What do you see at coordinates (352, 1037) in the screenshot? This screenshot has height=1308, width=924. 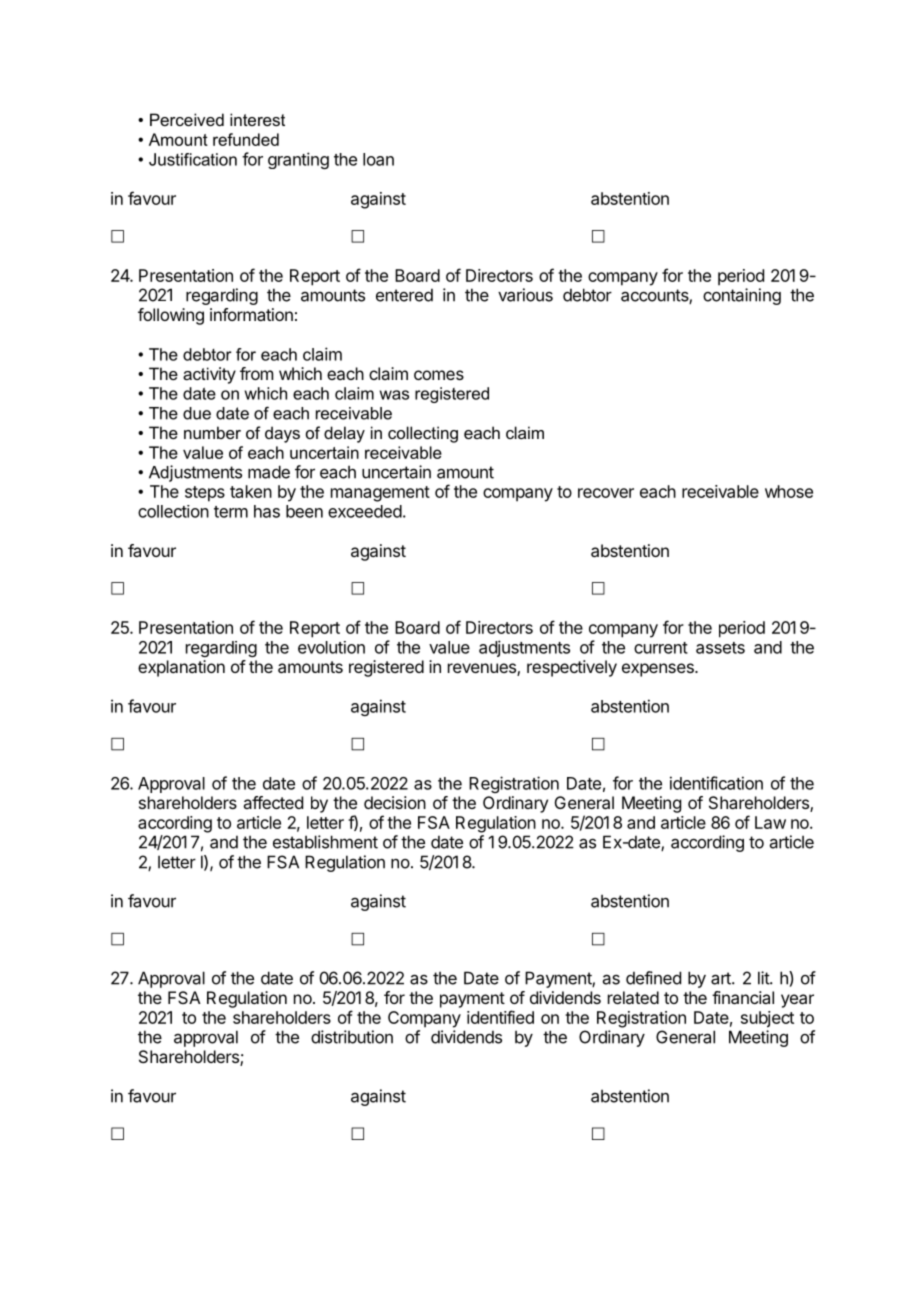 I see `distribution` at bounding box center [352, 1037].
